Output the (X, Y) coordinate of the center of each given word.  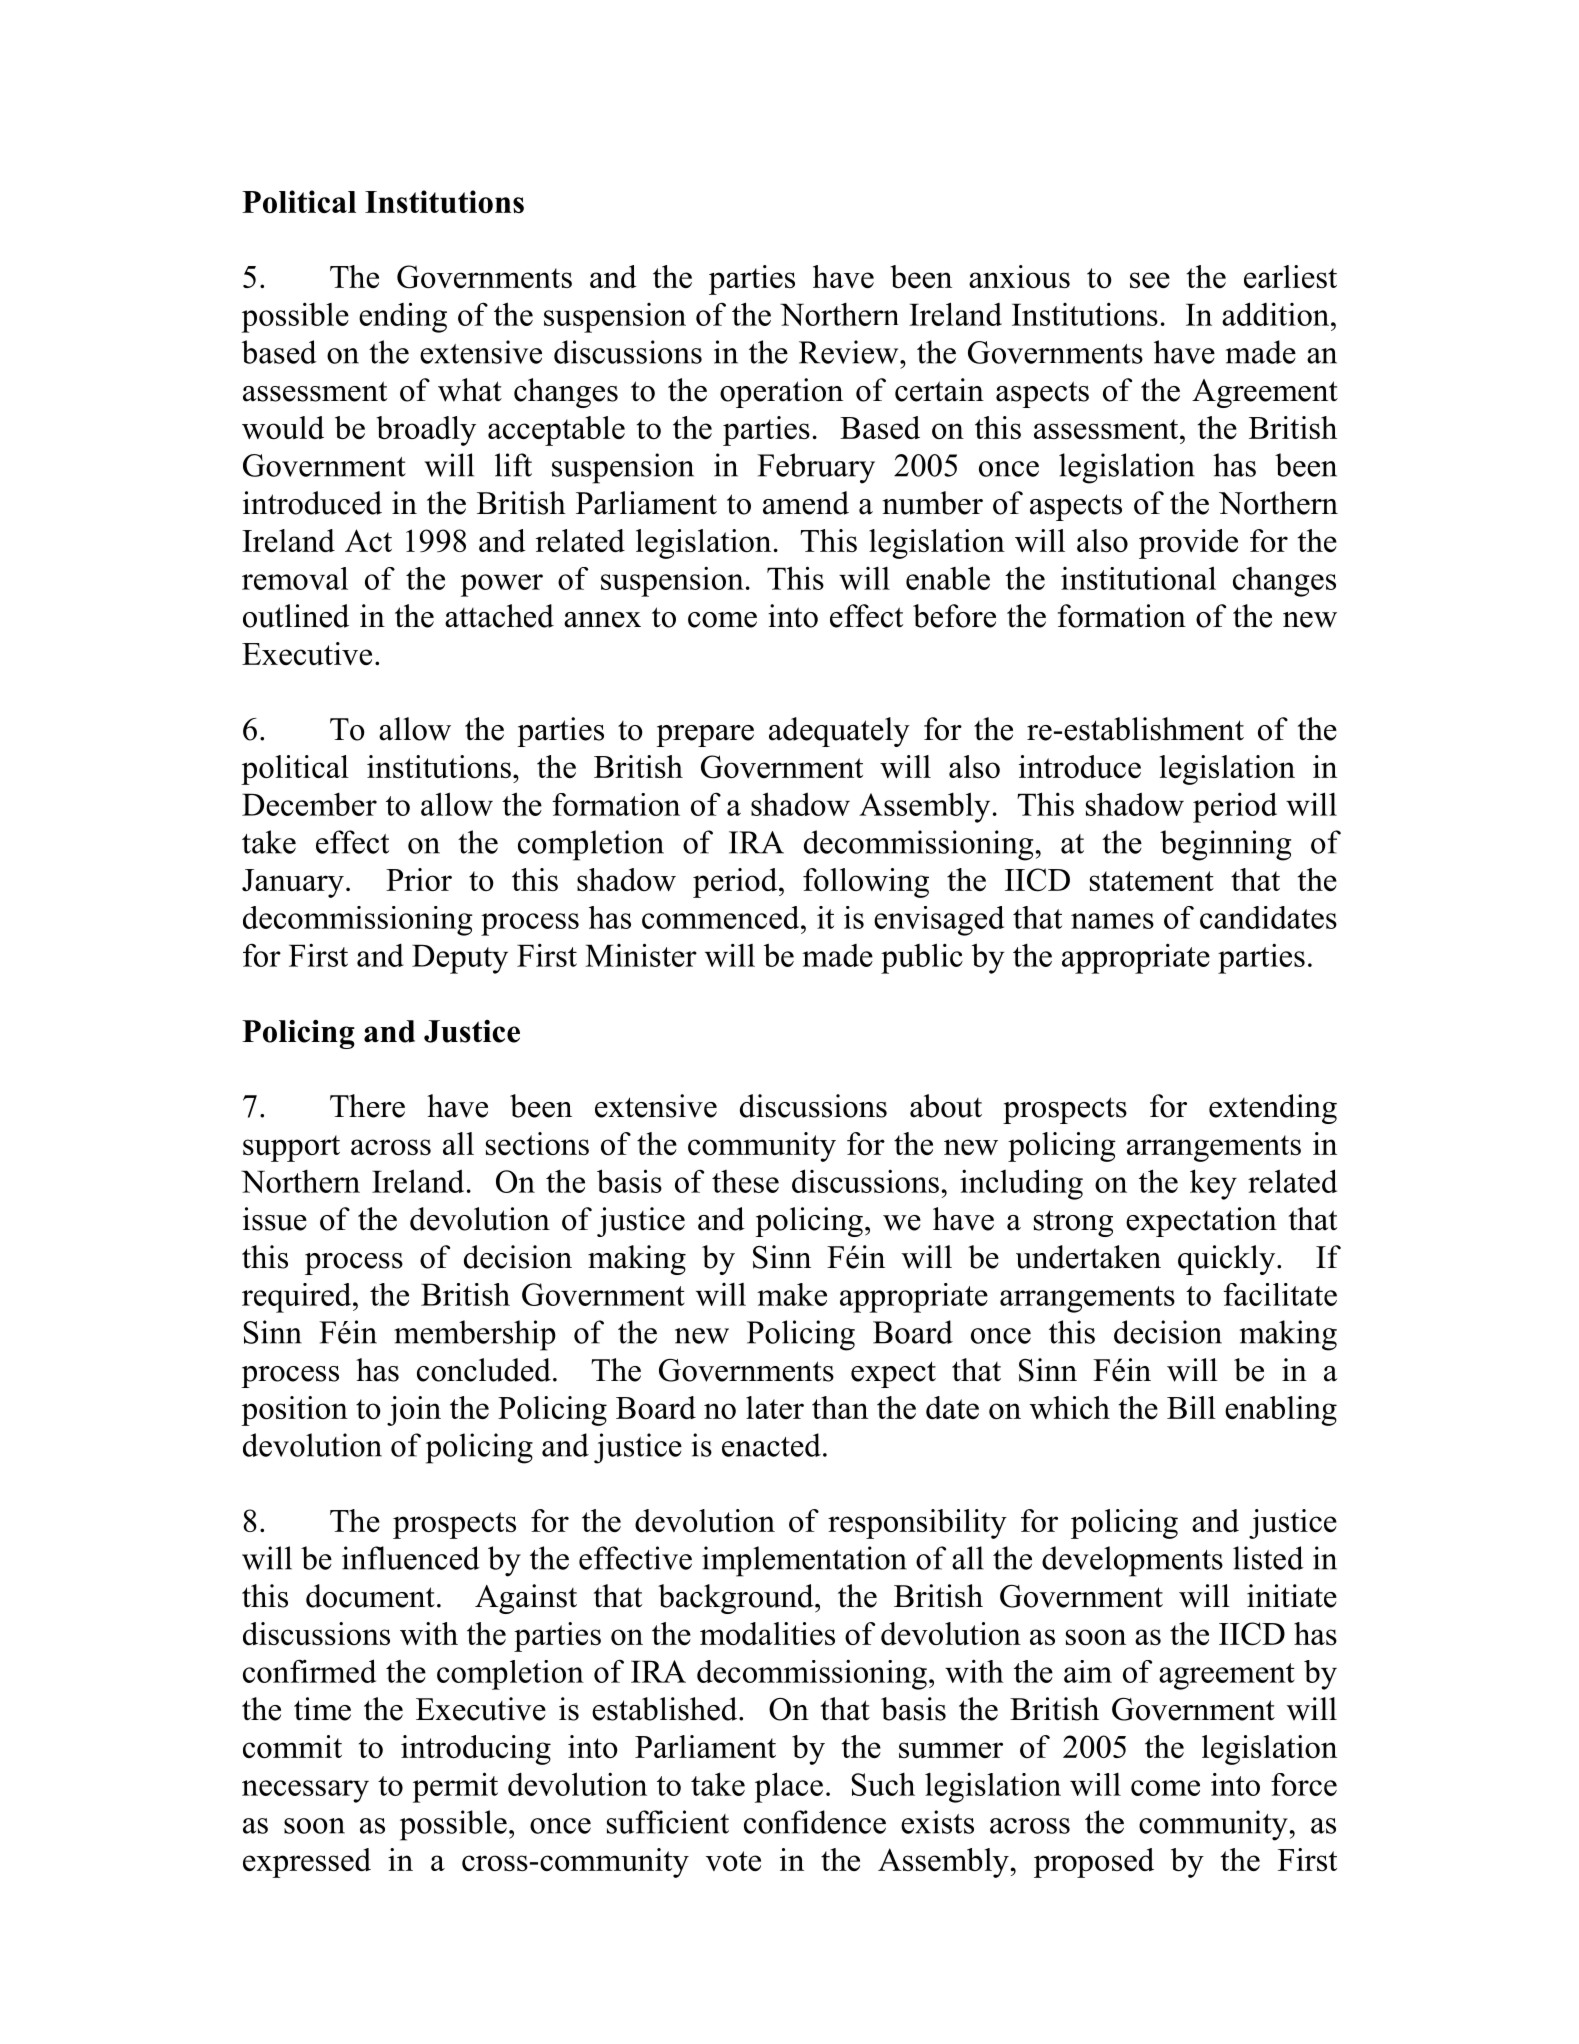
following (866, 883)
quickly (1228, 1260)
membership (475, 1335)
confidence (815, 1822)
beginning (1225, 845)
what (470, 390)
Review (850, 352)
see (1150, 280)
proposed (1094, 1863)
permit (455, 1787)
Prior (419, 879)
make (792, 1294)
